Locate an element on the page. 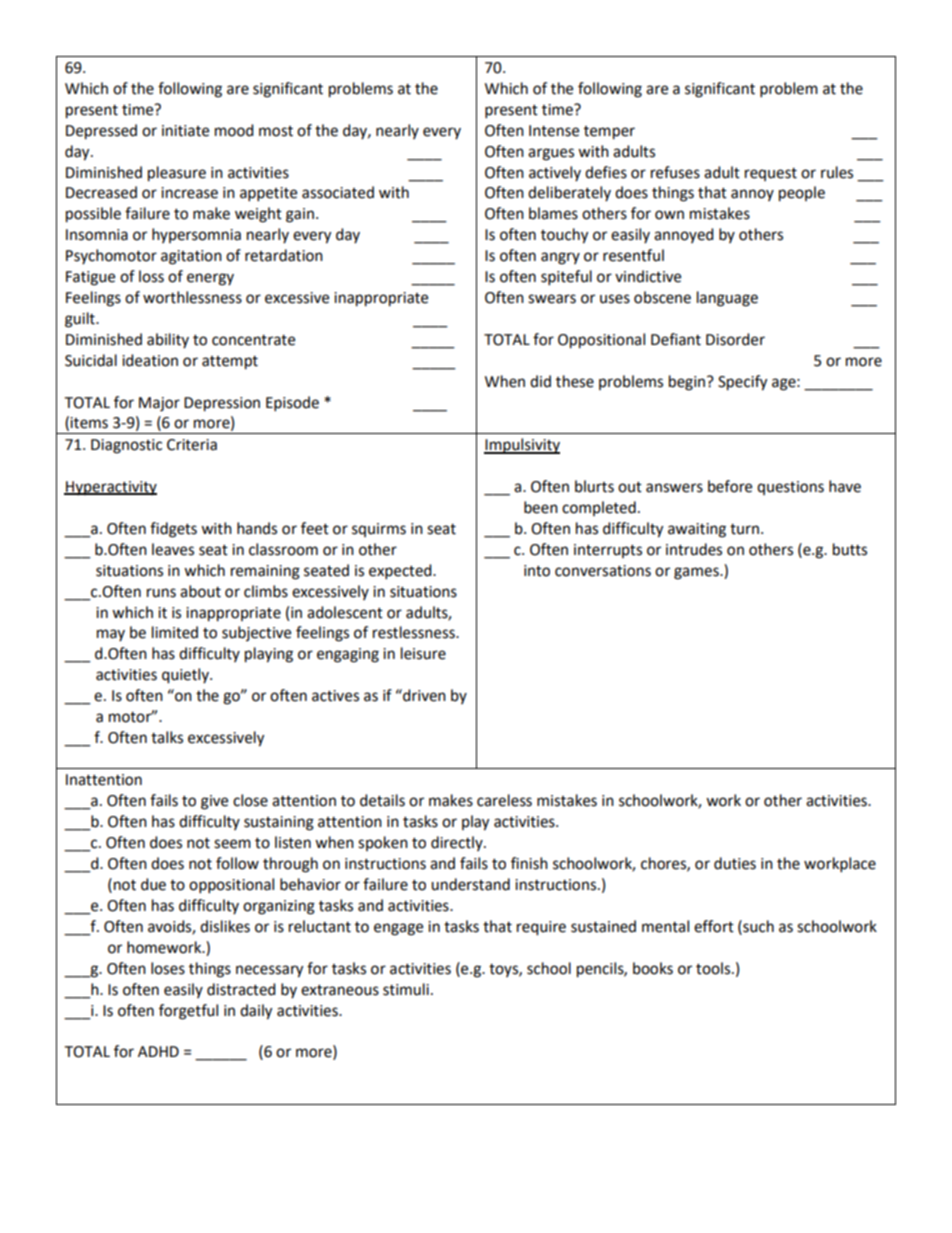  duties is located at coordinates (735, 863).
